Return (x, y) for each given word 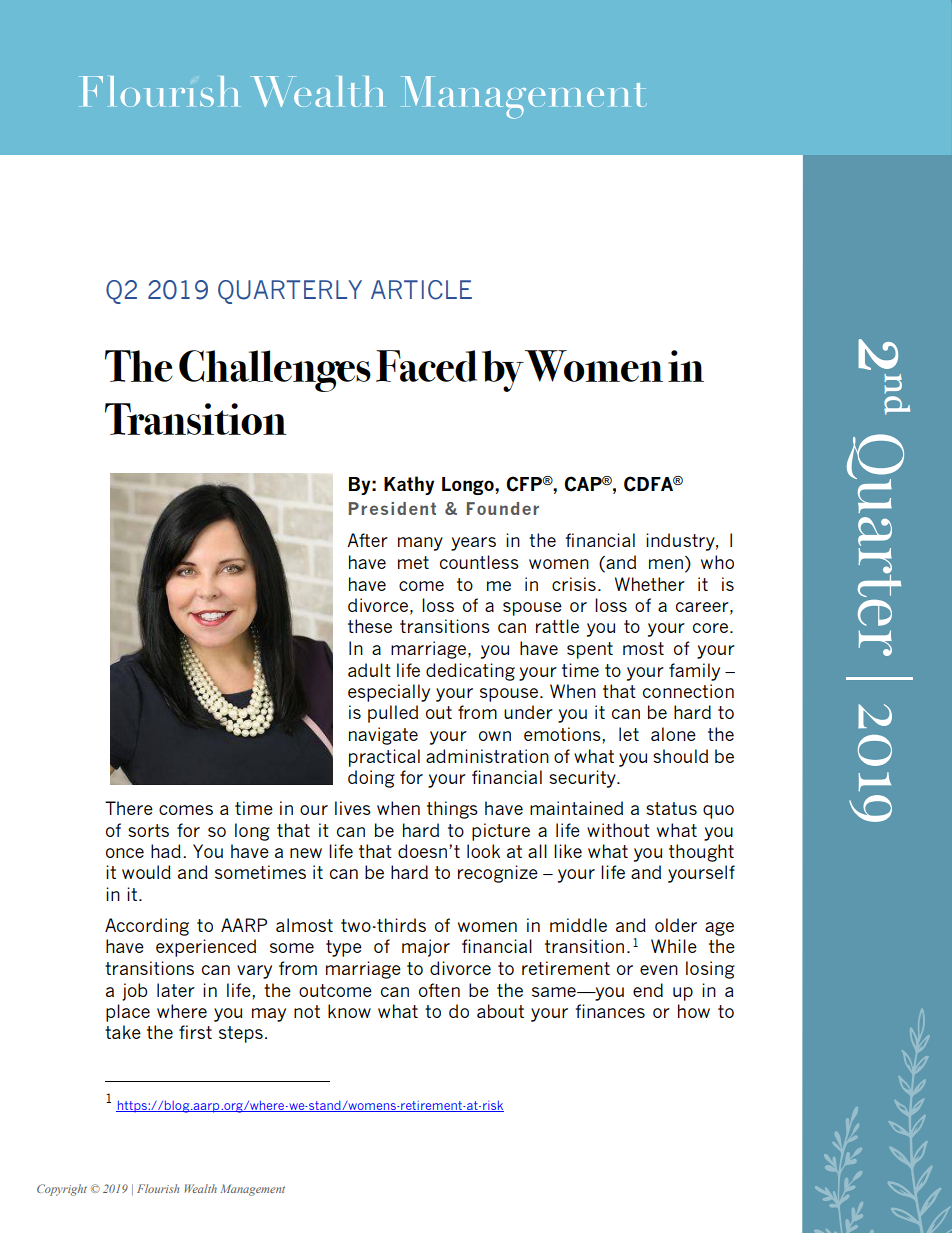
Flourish (158, 1188)
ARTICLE (421, 290)
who (717, 562)
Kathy (409, 485)
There (129, 808)
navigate (383, 736)
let (629, 734)
